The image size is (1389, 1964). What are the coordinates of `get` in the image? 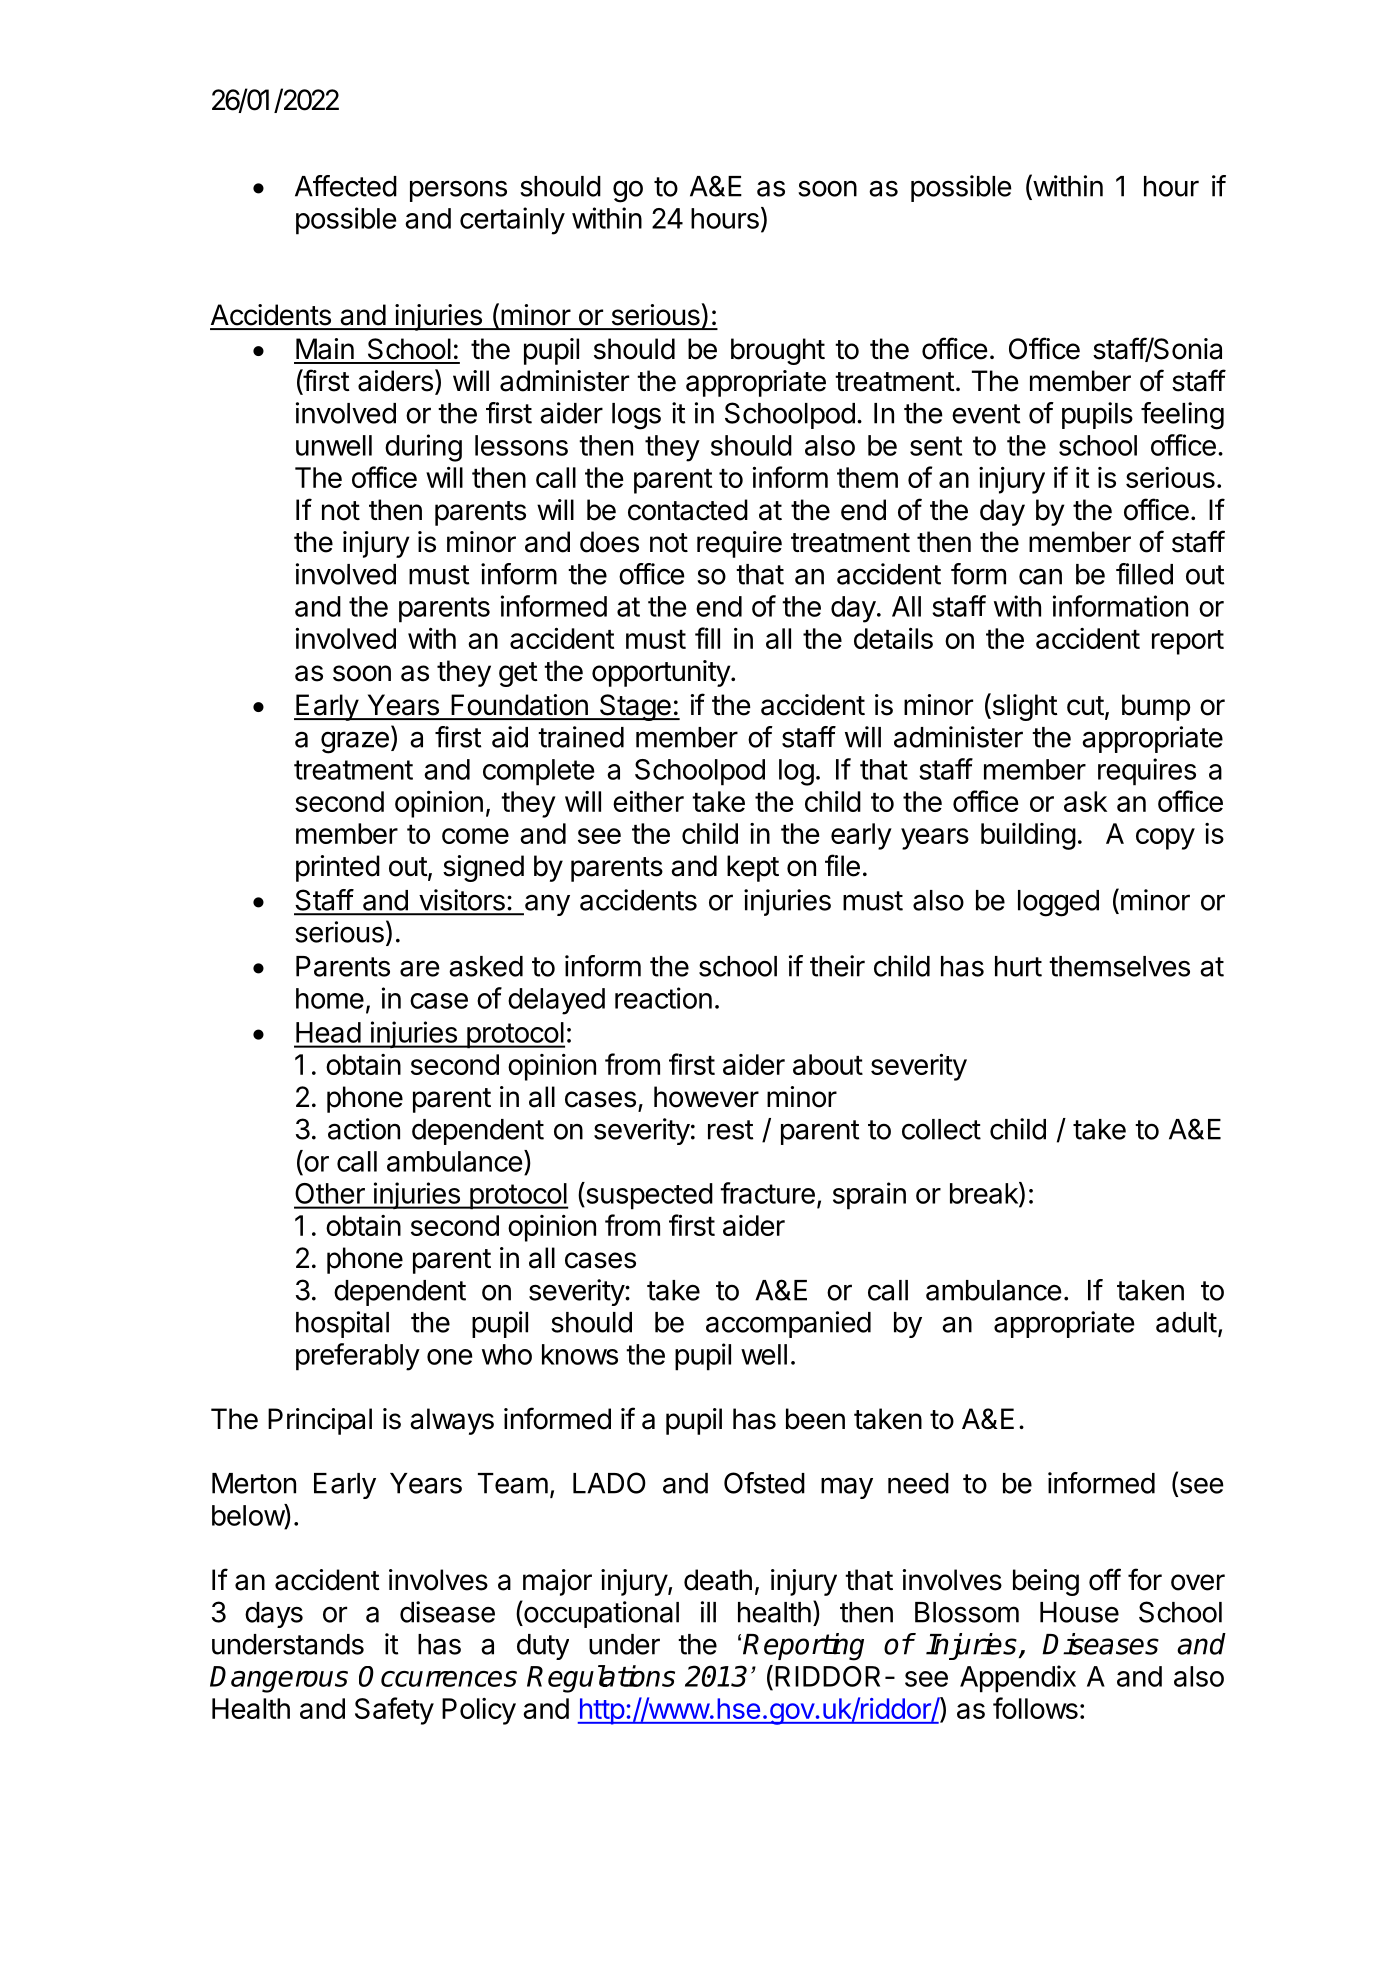 It's located at (518, 674).
